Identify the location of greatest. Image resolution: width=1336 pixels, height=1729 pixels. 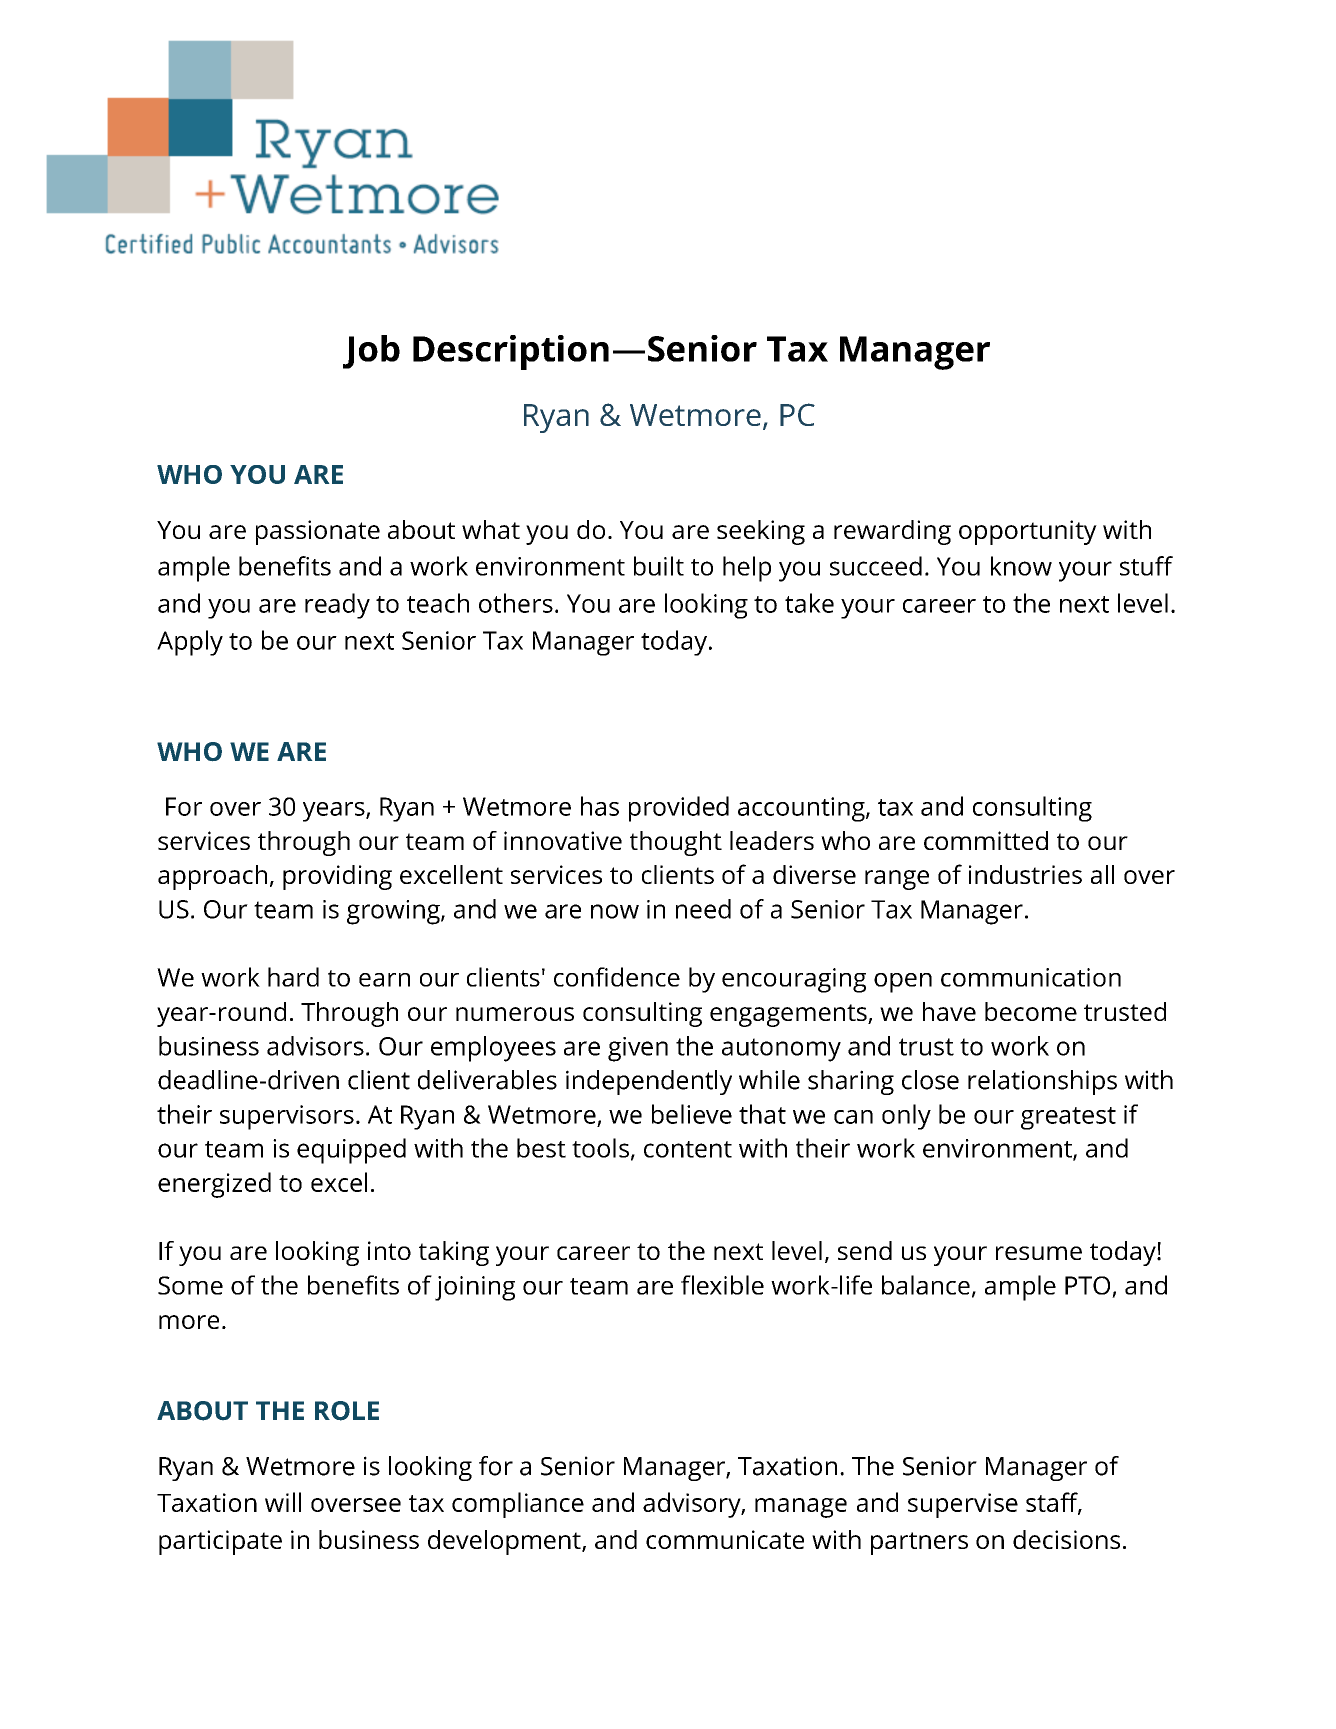
(1068, 1118).
